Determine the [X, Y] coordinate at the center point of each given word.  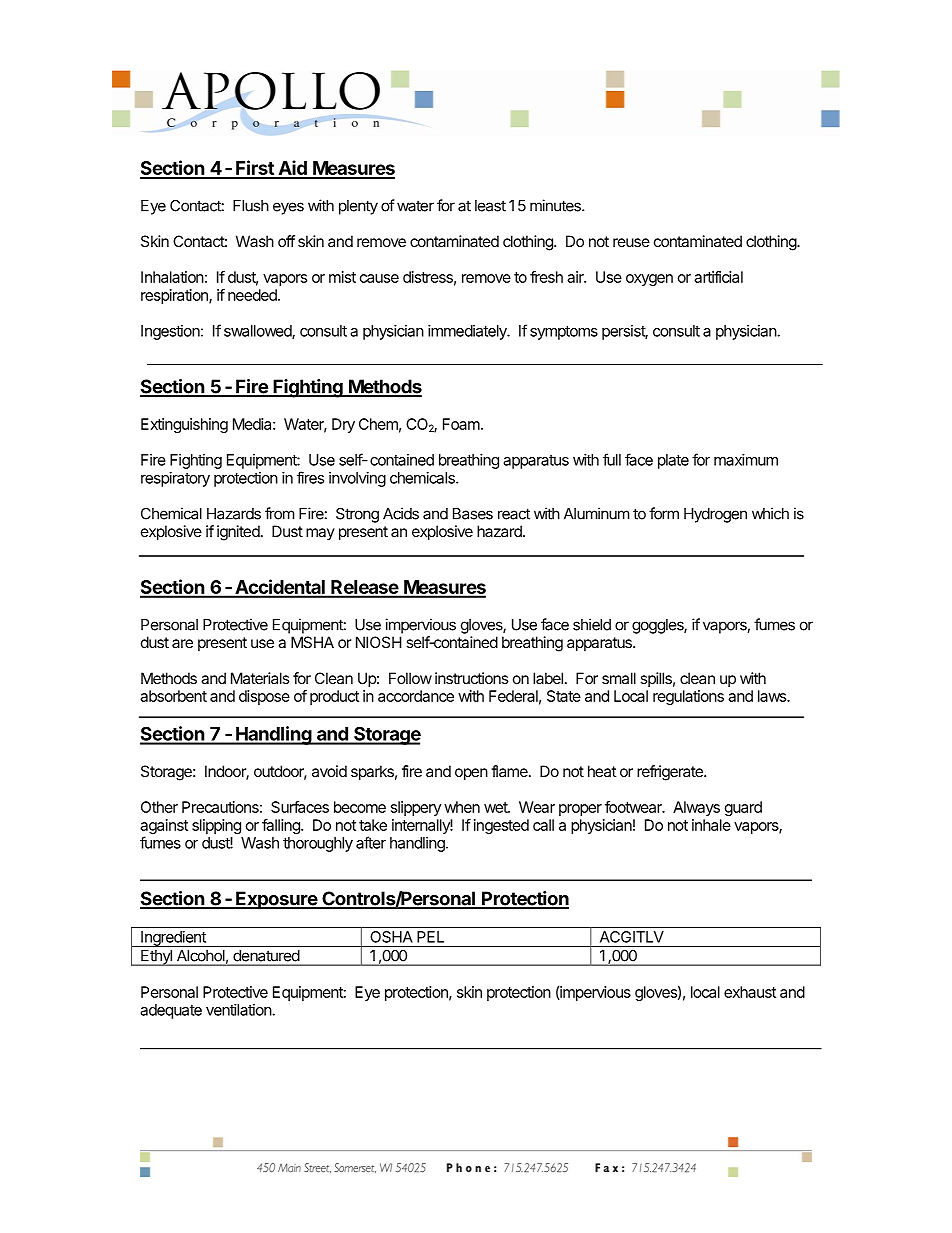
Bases [473, 514]
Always [696, 808]
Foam [462, 424]
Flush [251, 206]
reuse [631, 242]
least [490, 206]
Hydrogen [715, 515]
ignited [238, 533]
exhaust [750, 992]
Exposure [276, 900]
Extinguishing [184, 425]
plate [673, 461]
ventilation [239, 1010]
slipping [216, 826]
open [471, 774]
